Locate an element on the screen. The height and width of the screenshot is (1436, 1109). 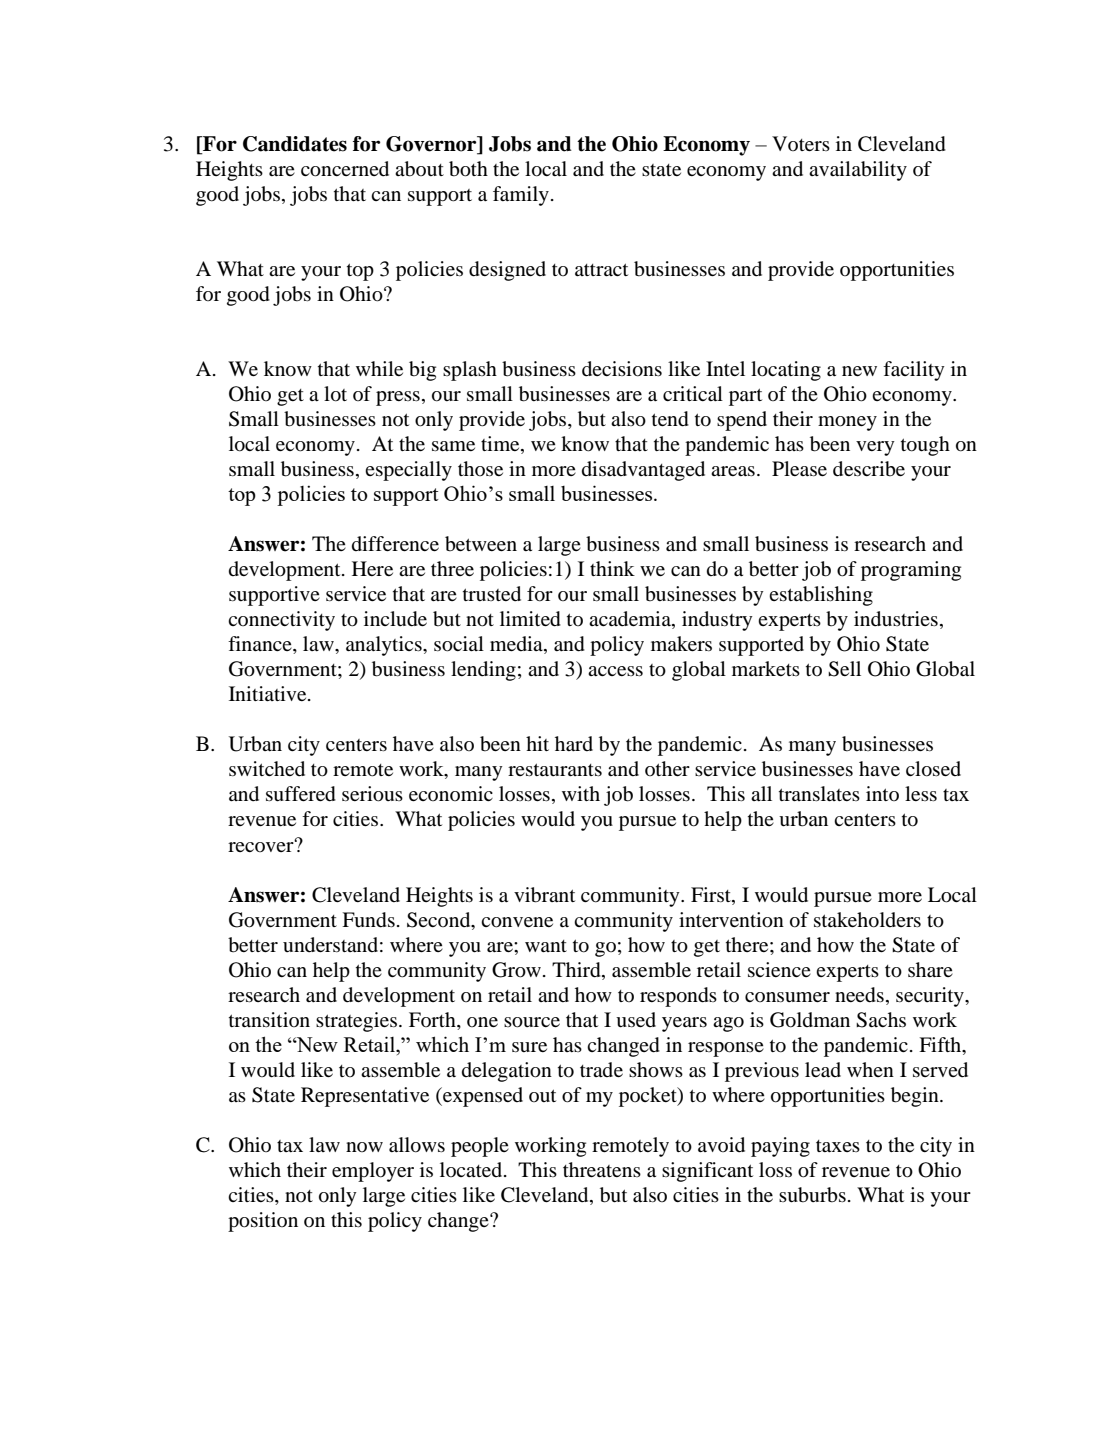
family is located at coordinates (521, 196).
